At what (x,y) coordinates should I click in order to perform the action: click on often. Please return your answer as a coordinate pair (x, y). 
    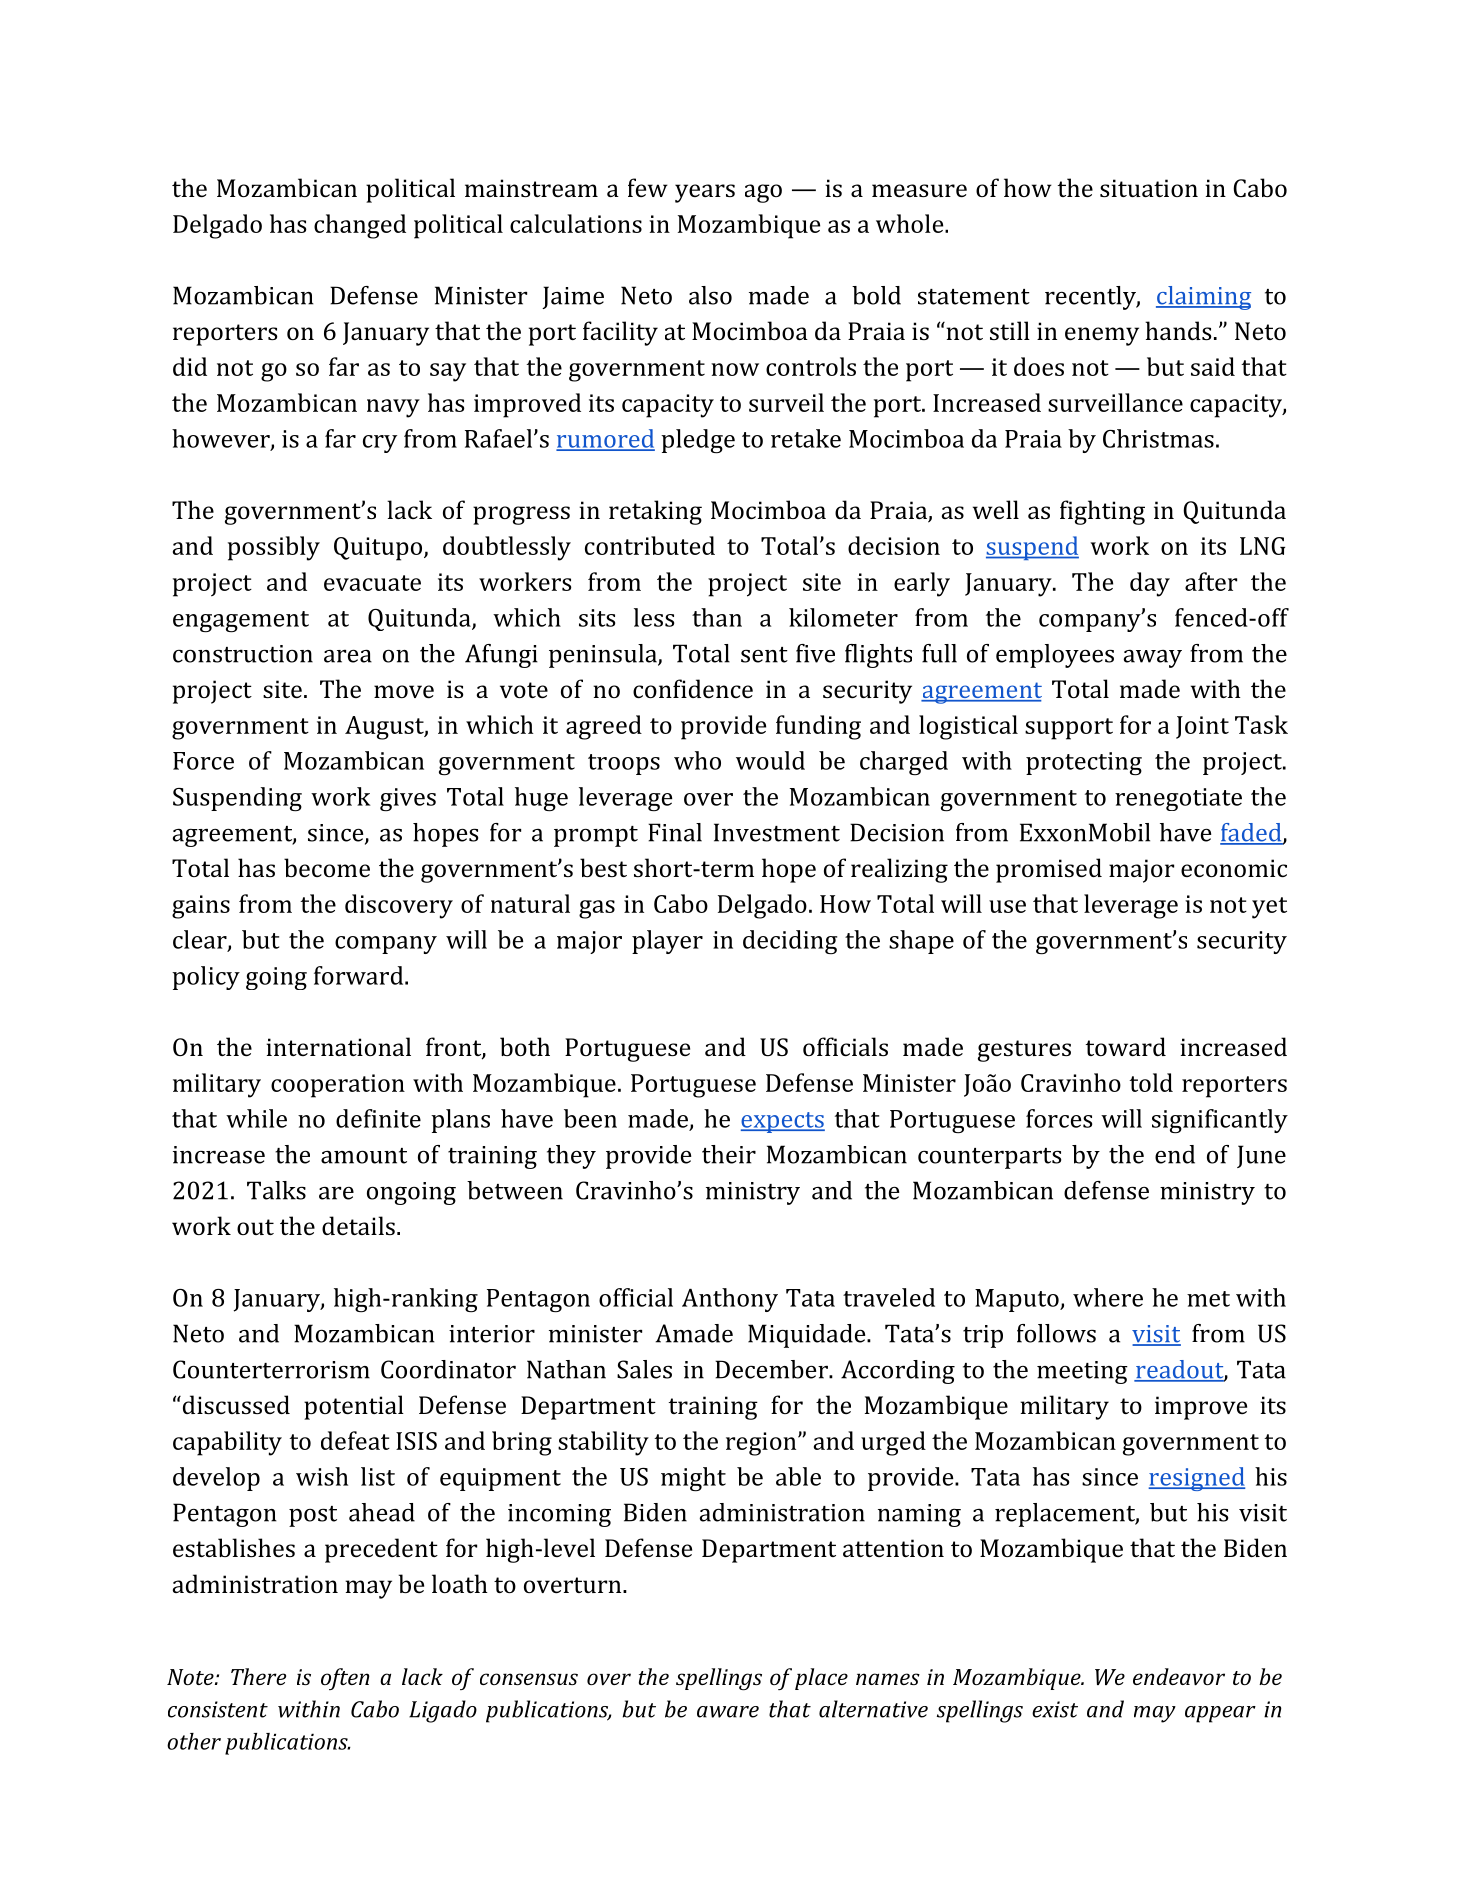
    Looking at the image, I should click on (345, 1679).
